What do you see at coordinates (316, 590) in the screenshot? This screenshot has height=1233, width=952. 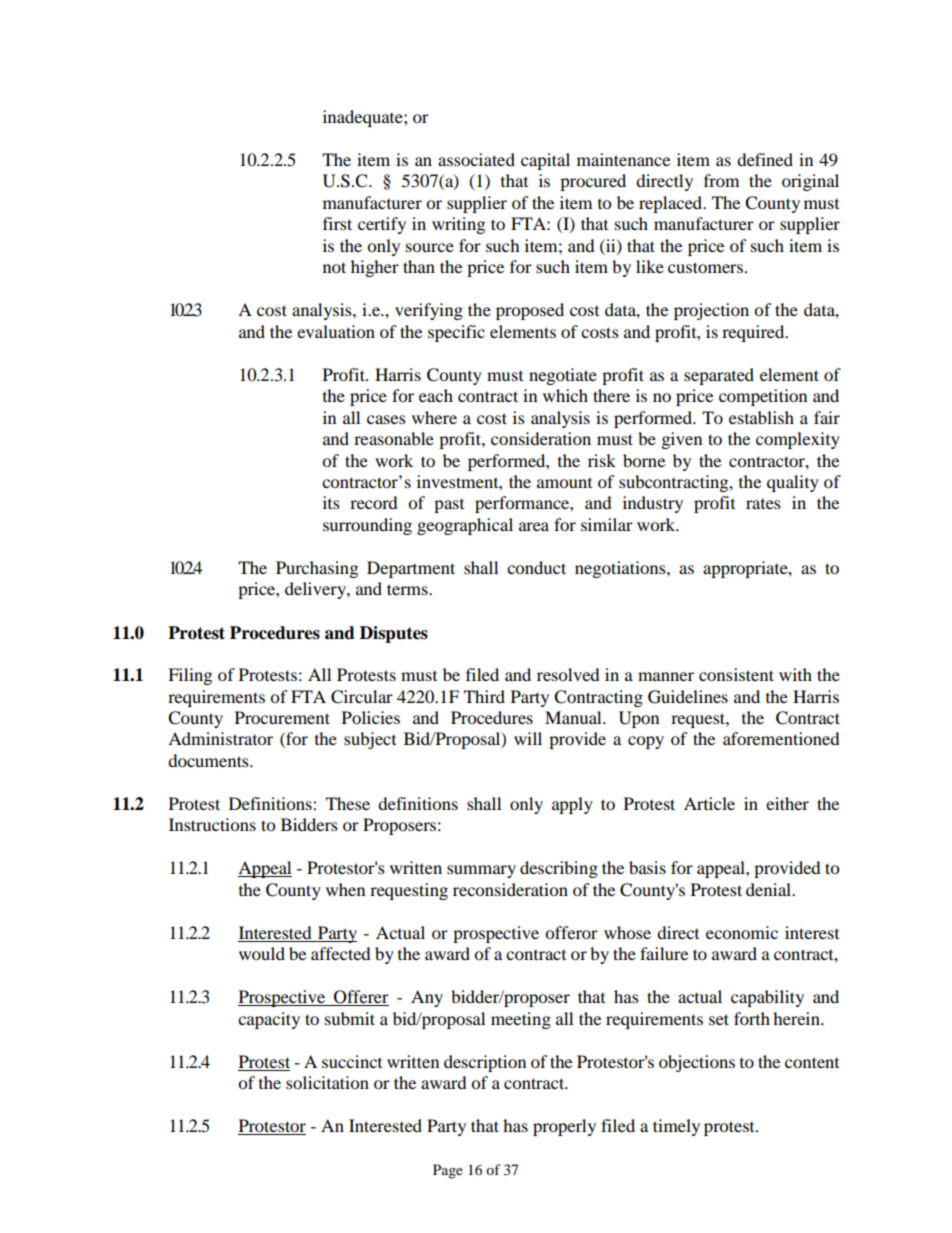 I see `delivery` at bounding box center [316, 590].
